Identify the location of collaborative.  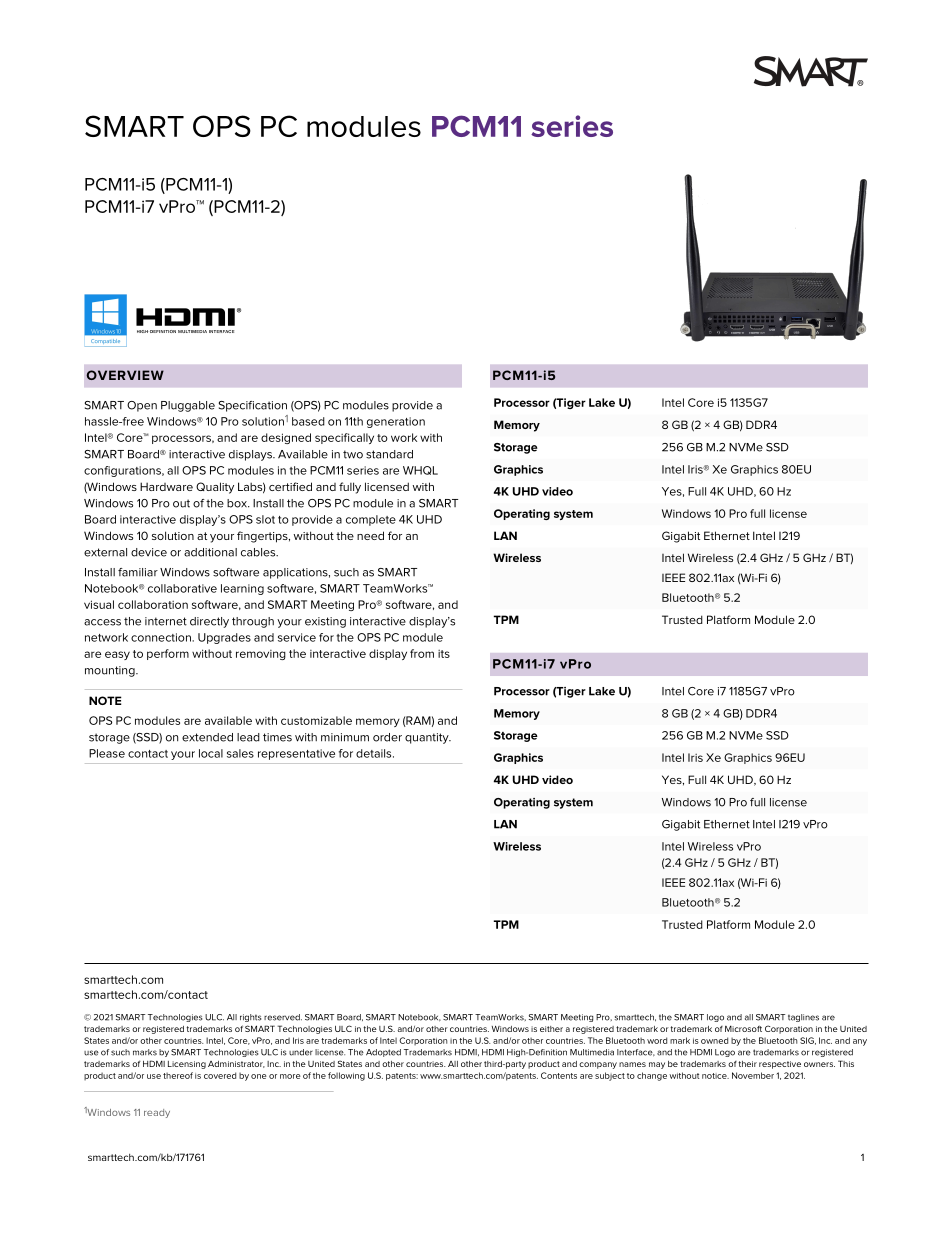
(182, 588).
